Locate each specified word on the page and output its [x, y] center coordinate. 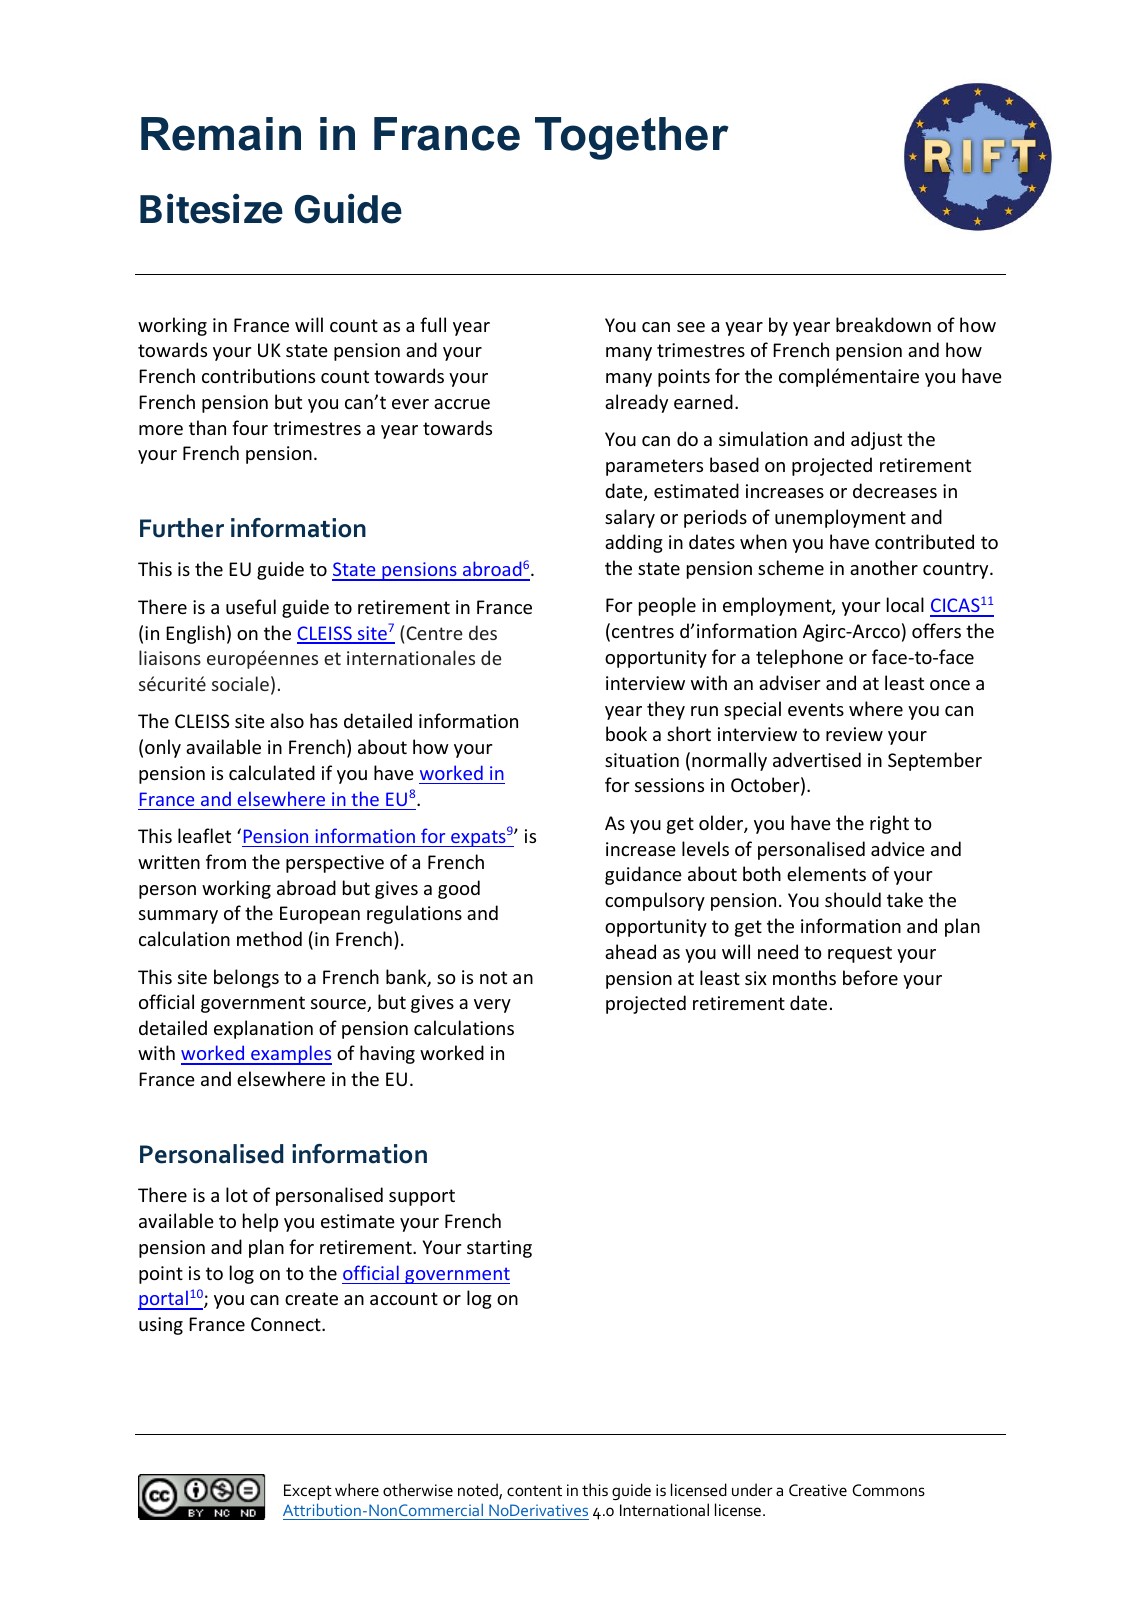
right [889, 824]
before [870, 977]
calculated [272, 772]
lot [237, 1194]
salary [630, 518]
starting [499, 1249]
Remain [221, 134]
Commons [888, 1490]
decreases [895, 490]
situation [642, 760]
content [534, 1490]
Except [308, 1492]
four [250, 427]
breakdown [883, 324]
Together [631, 138]
